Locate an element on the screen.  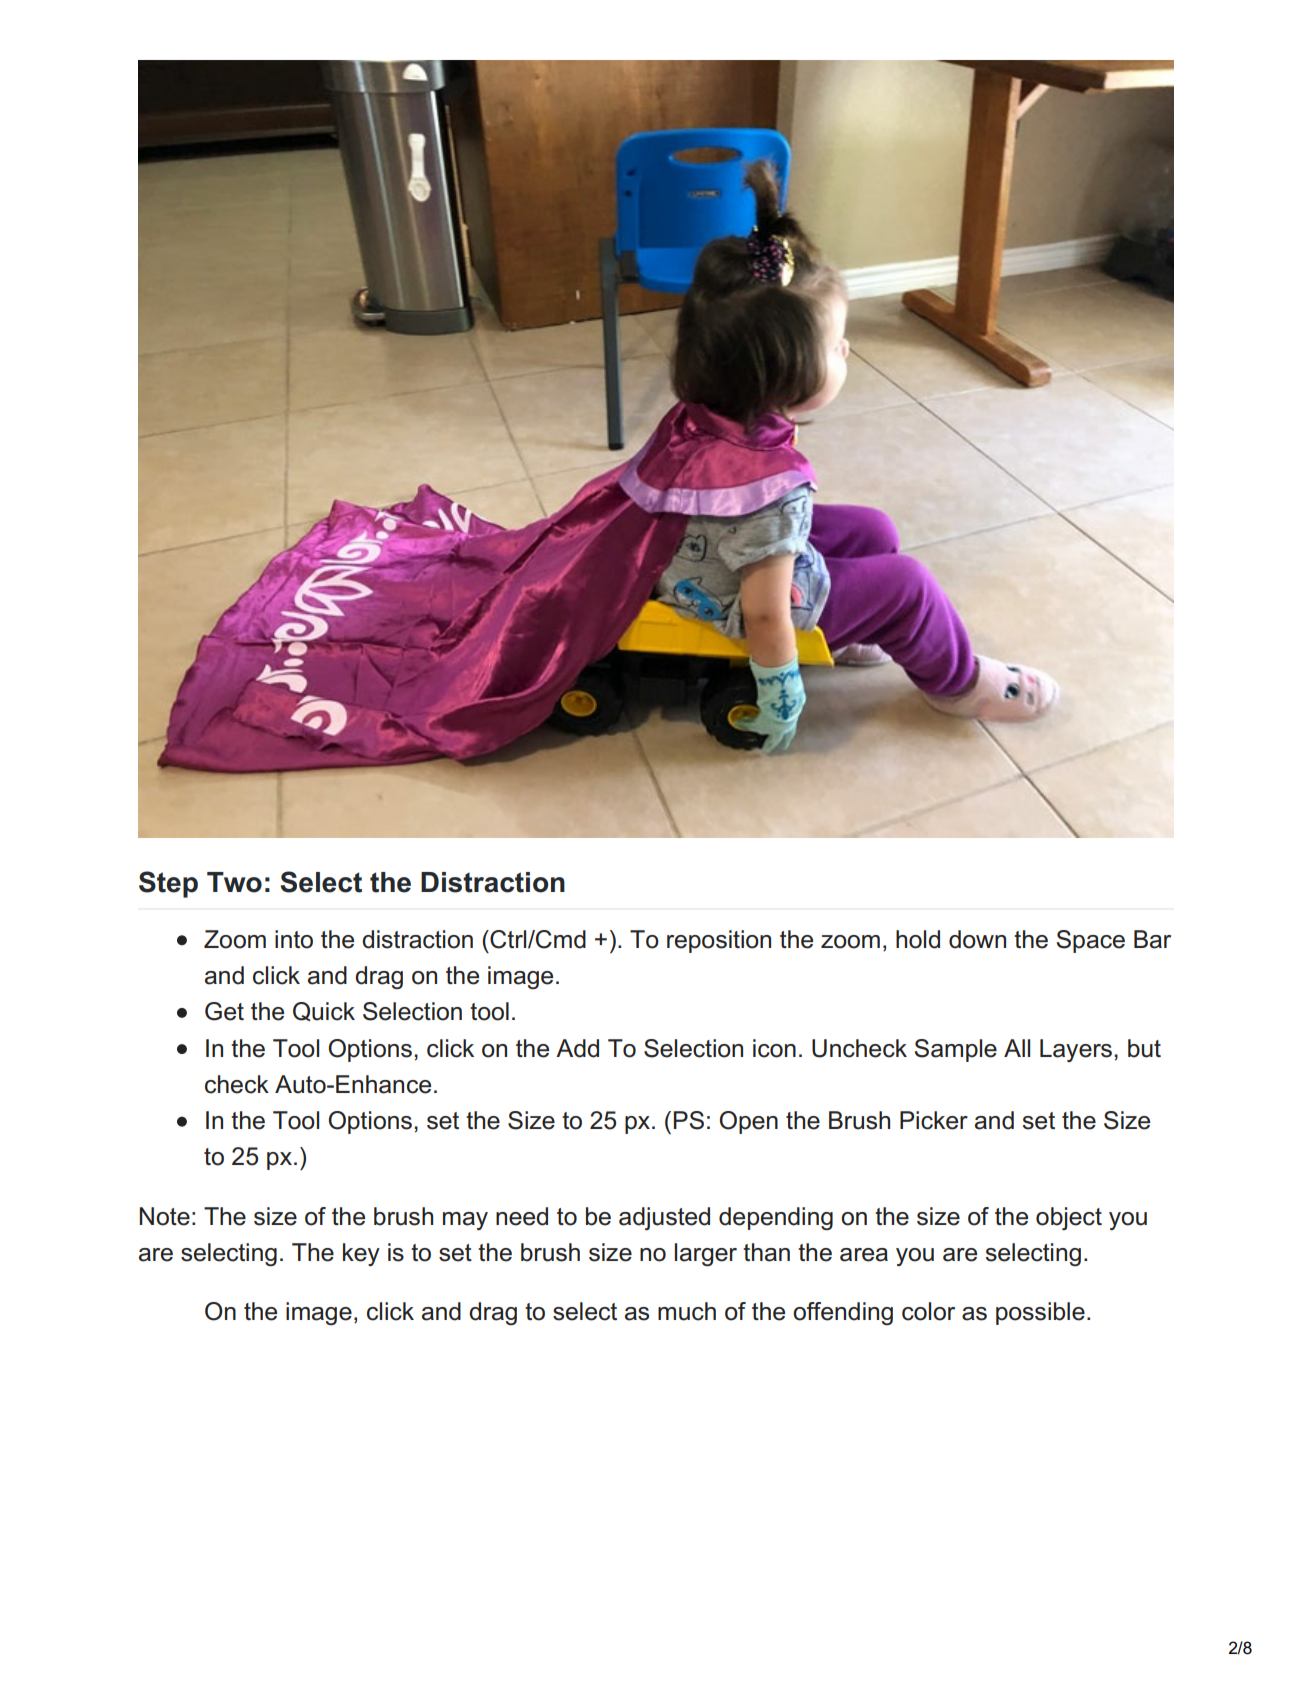
Picker is located at coordinates (934, 1120).
